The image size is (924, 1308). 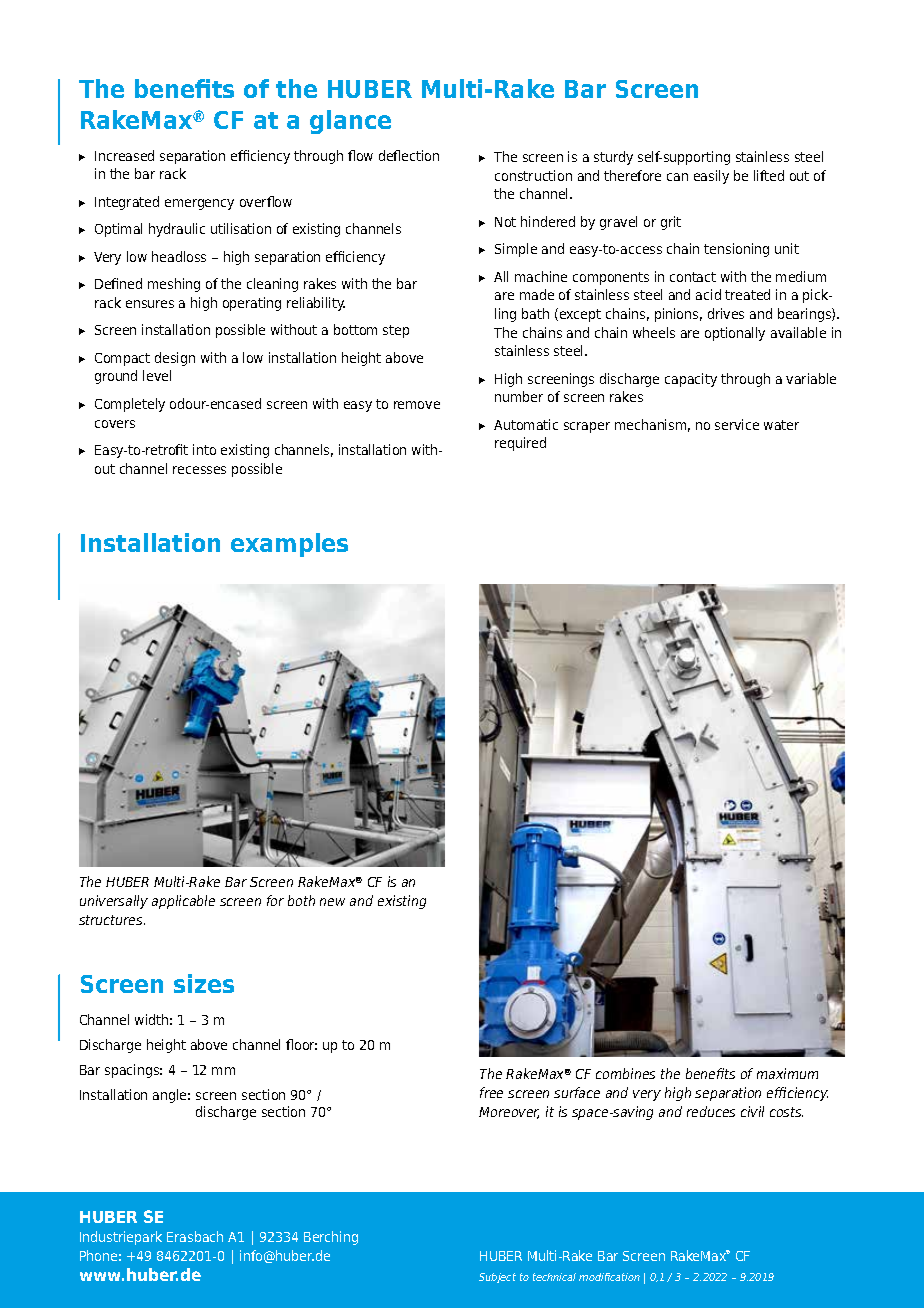 What do you see at coordinates (491, 1092) in the screenshot?
I see `free` at bounding box center [491, 1092].
